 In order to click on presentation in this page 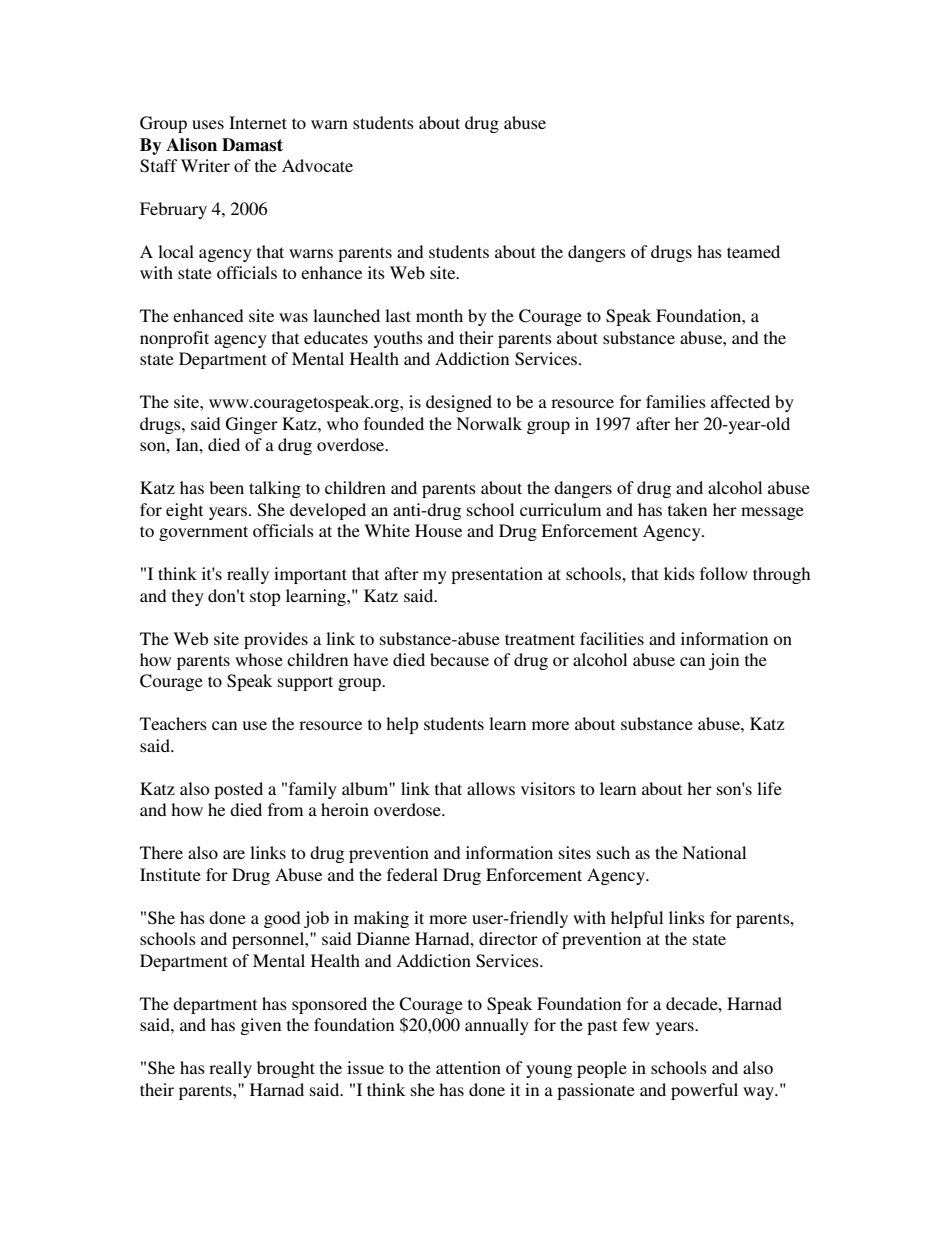, I will do `click(497, 575)`.
